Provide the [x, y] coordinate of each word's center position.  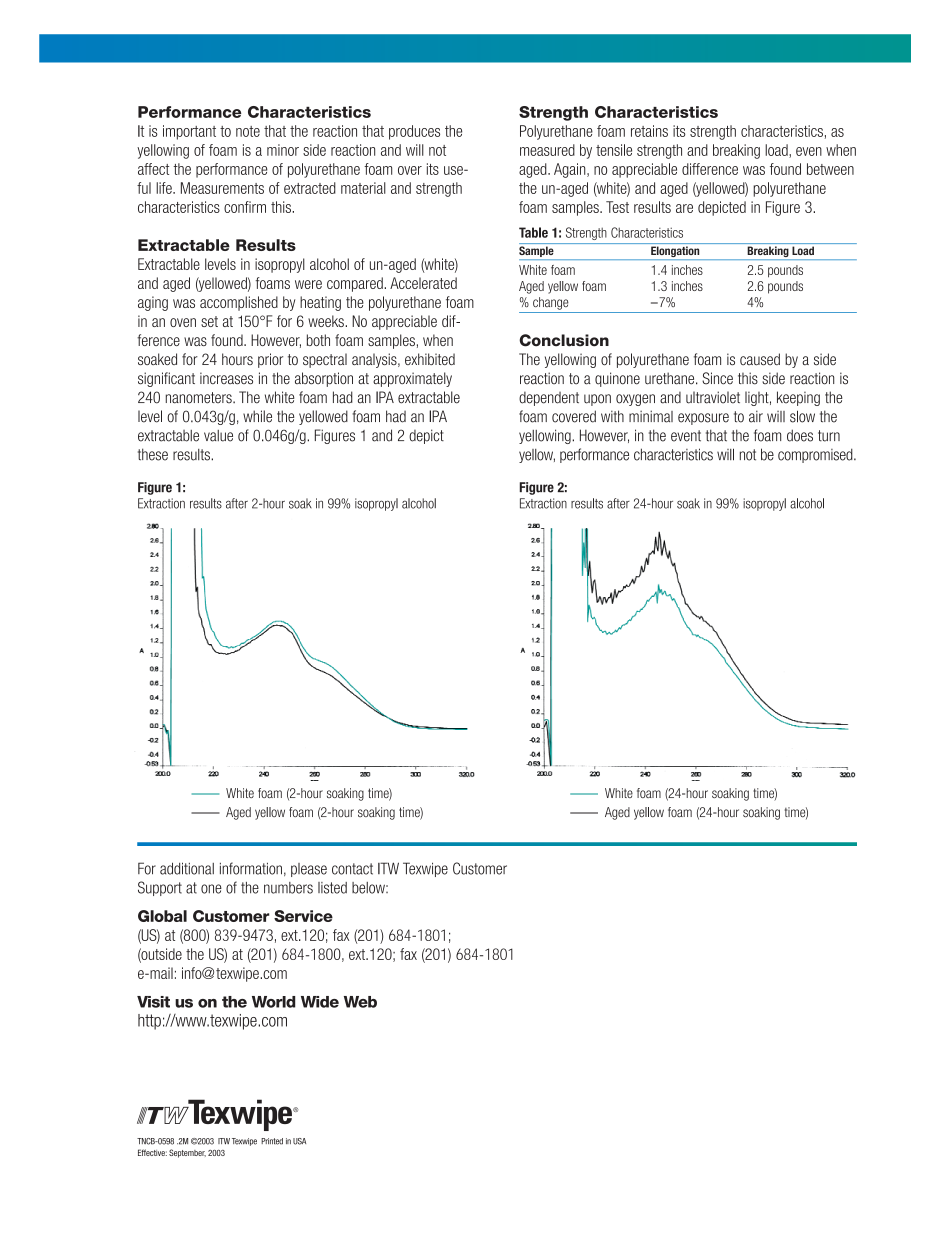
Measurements [222, 188]
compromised [816, 455]
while [257, 416]
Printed [272, 1141]
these [153, 454]
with [612, 416]
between [830, 169]
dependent [549, 398]
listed [332, 888]
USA [299, 1141]
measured [547, 150]
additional [187, 868]
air [756, 416]
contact [352, 869]
